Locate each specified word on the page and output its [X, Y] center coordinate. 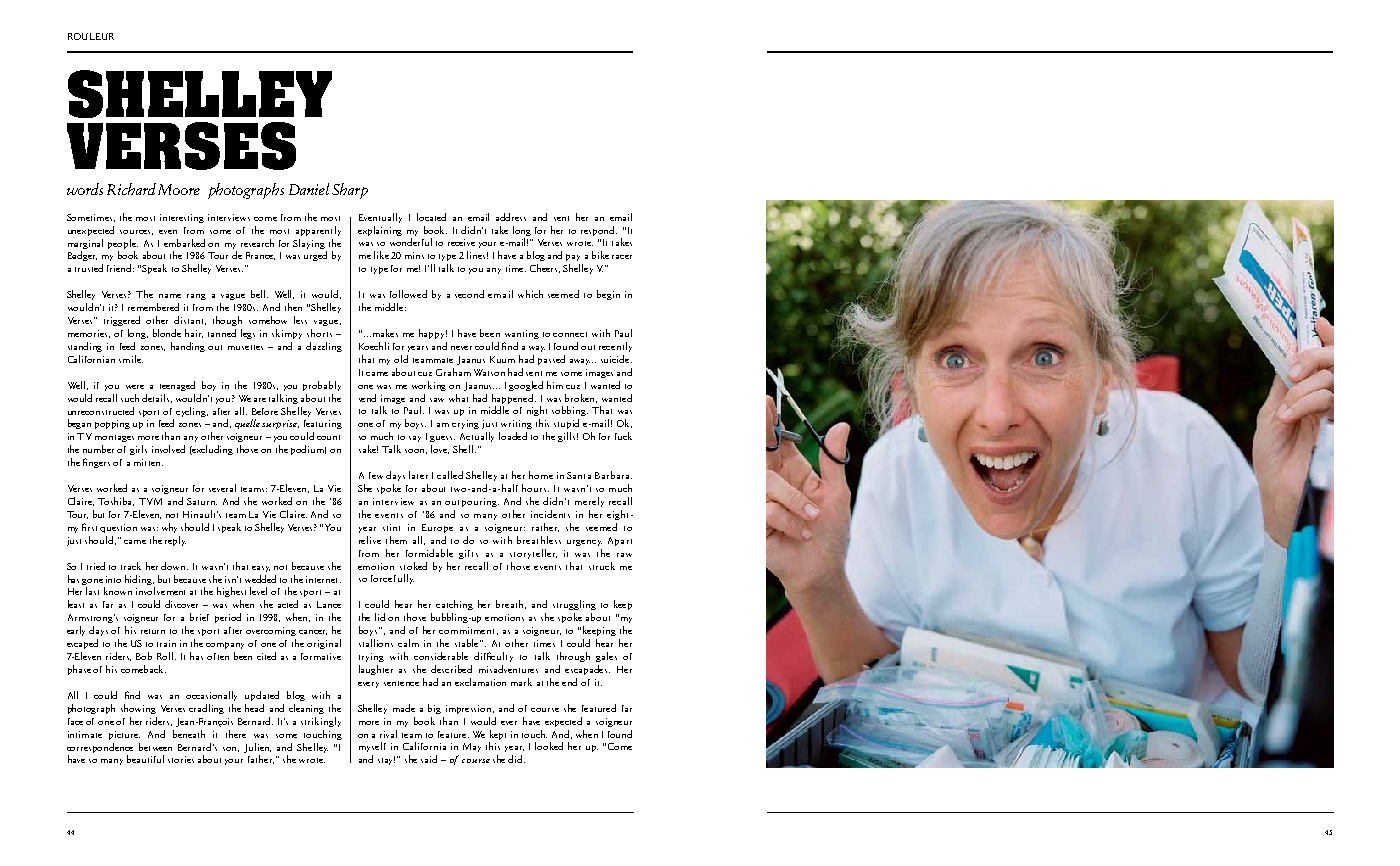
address [511, 217]
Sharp [350, 191]
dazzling [324, 347]
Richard [131, 189]
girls [138, 450]
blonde [167, 333]
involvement [160, 591]
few [376, 475]
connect [570, 334]
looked [549, 746]
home [541, 475]
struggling [574, 605]
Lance [329, 604]
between [155, 747]
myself [372, 747]
